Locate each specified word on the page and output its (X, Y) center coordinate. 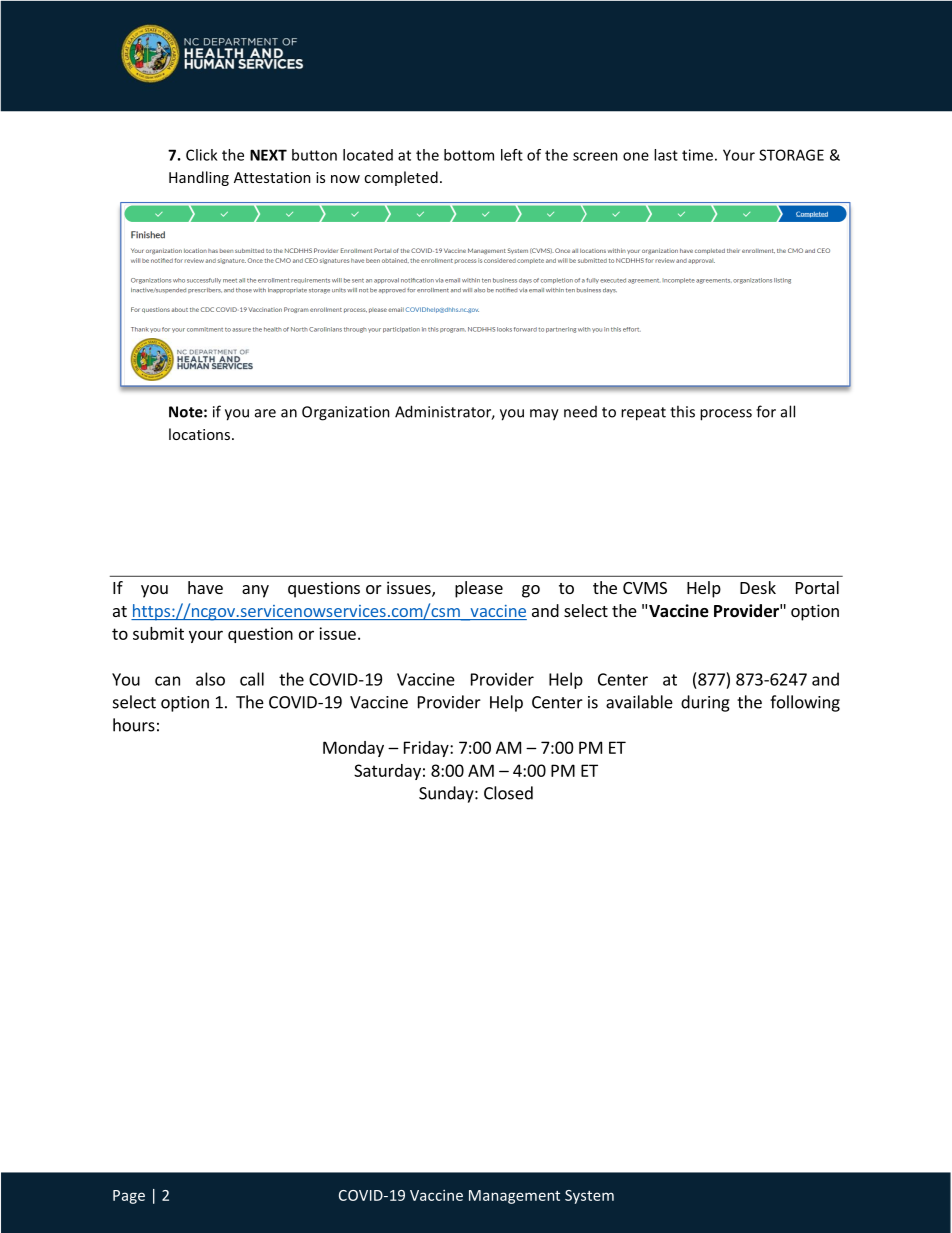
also (210, 679)
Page (129, 1197)
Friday (427, 749)
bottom (469, 155)
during (705, 703)
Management (514, 1197)
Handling (199, 178)
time (697, 155)
